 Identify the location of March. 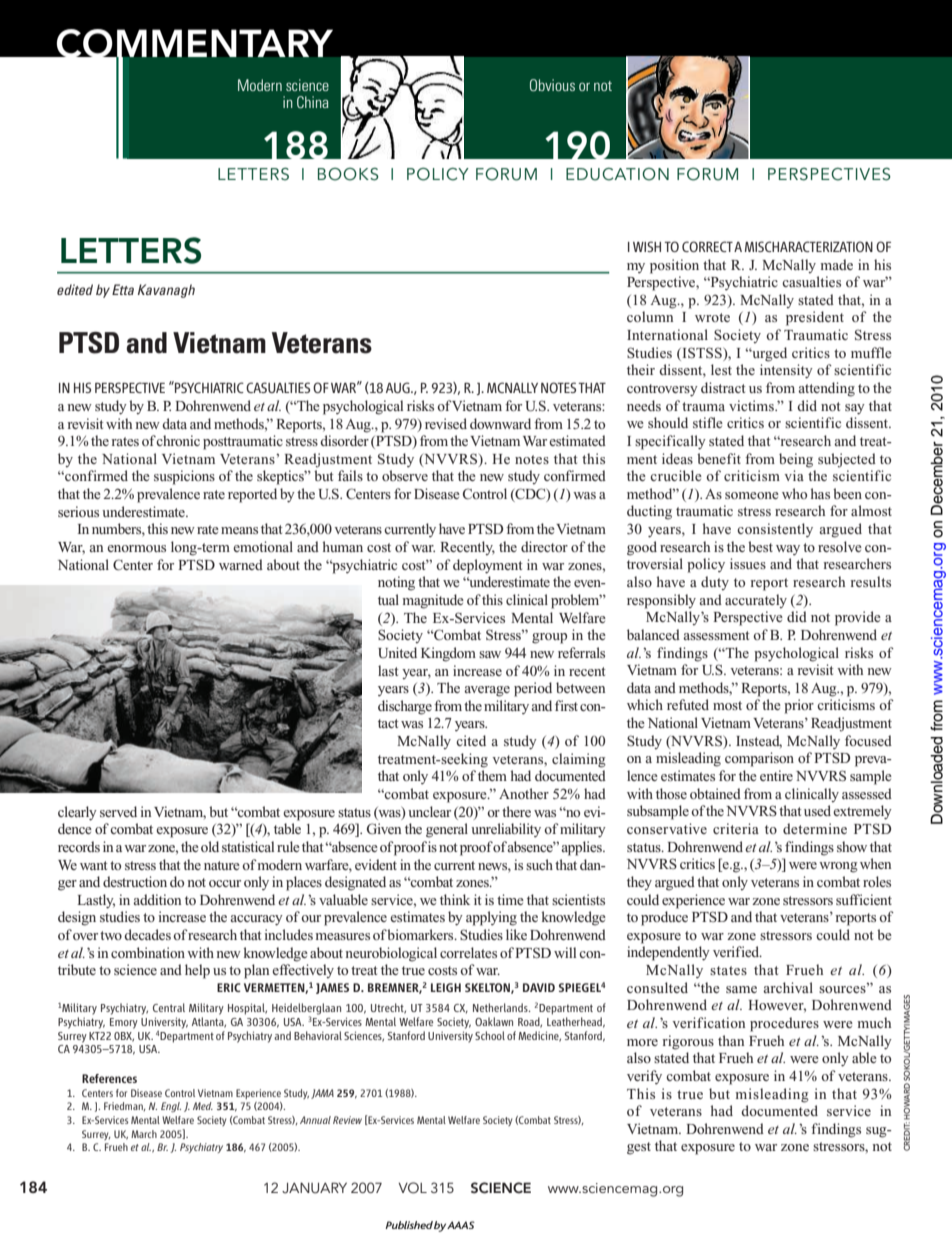
(144, 1134).
